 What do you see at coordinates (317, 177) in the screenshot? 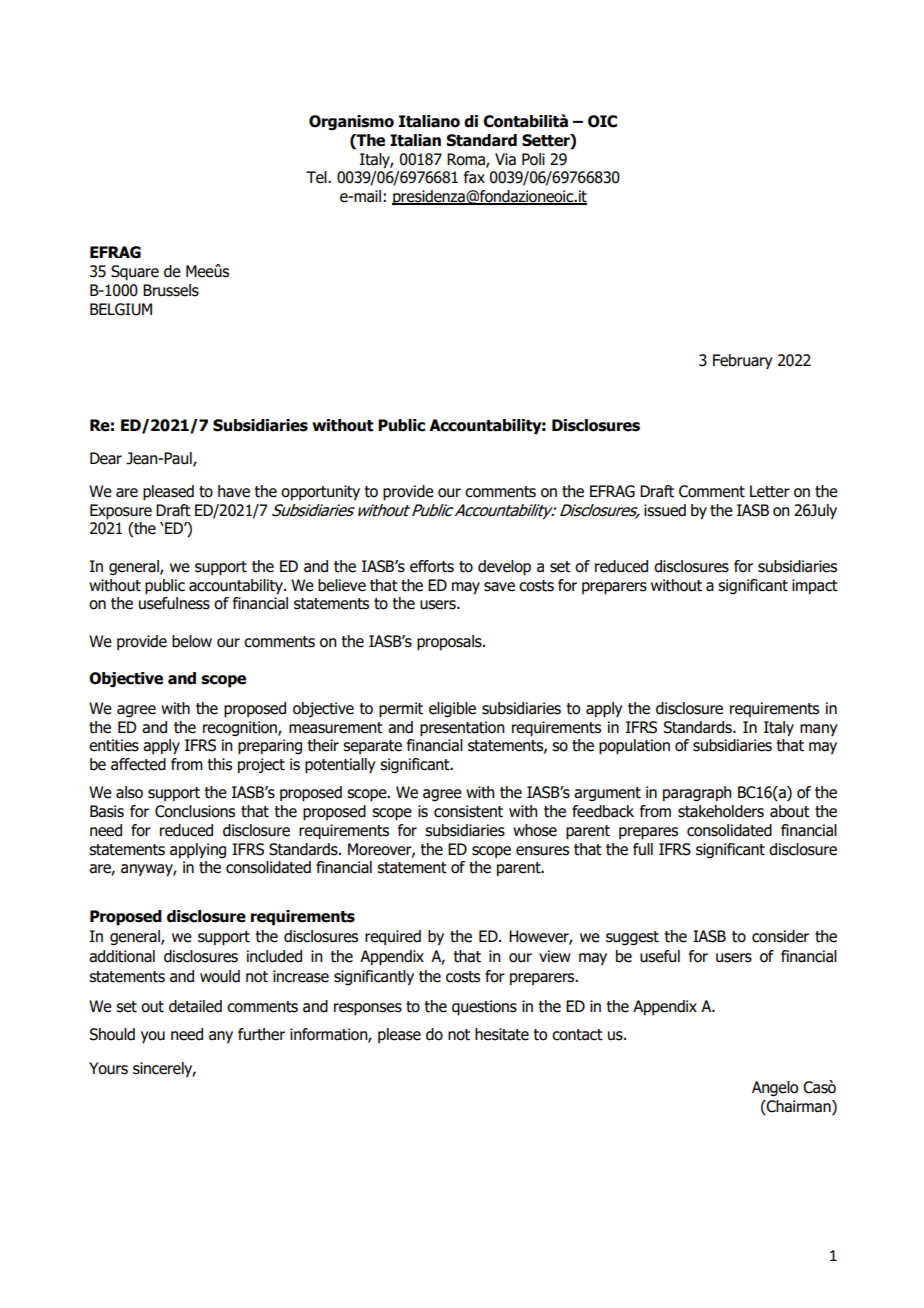
I see `Tel` at bounding box center [317, 177].
